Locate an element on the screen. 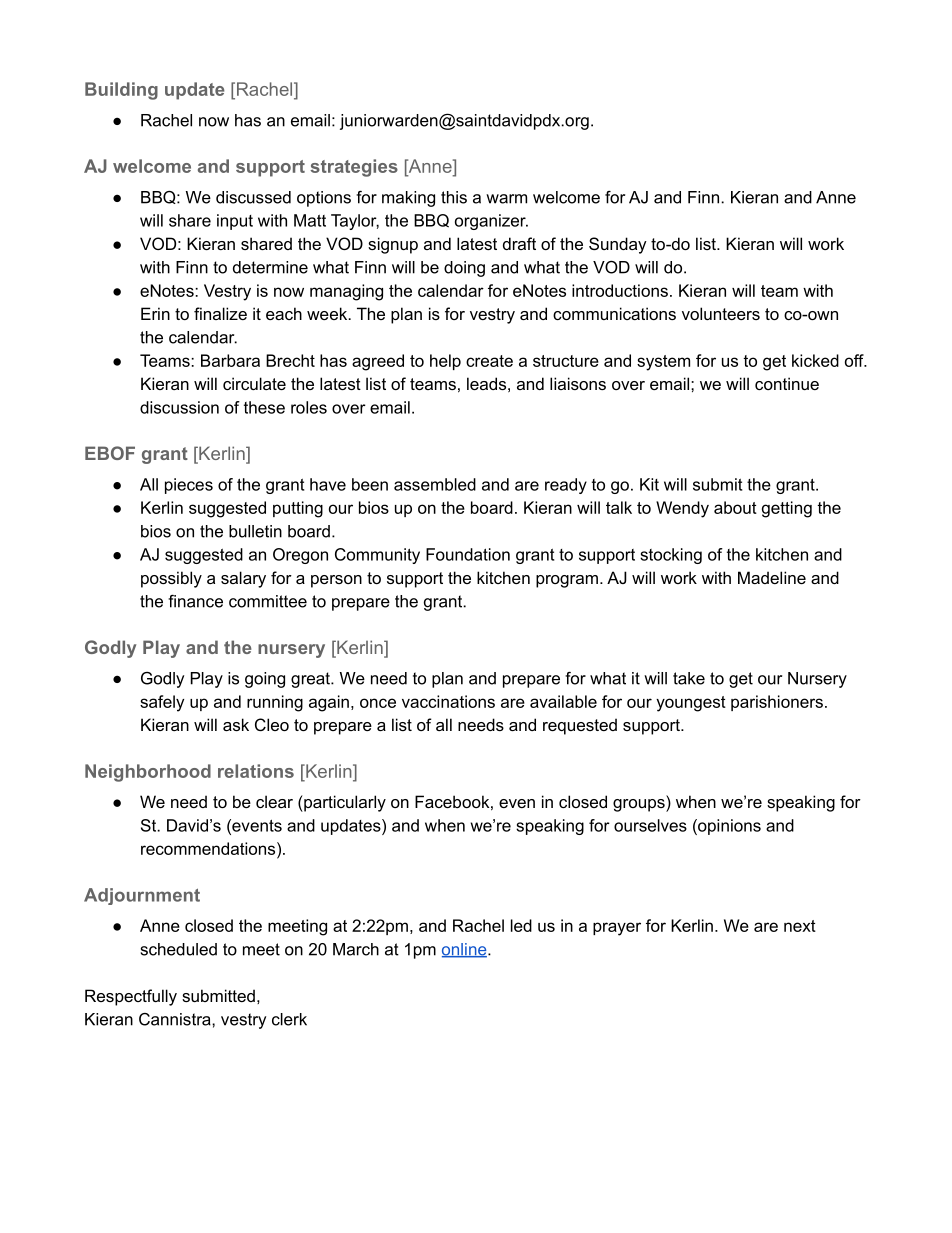 This screenshot has height=1233, width=952. online is located at coordinates (465, 950).
